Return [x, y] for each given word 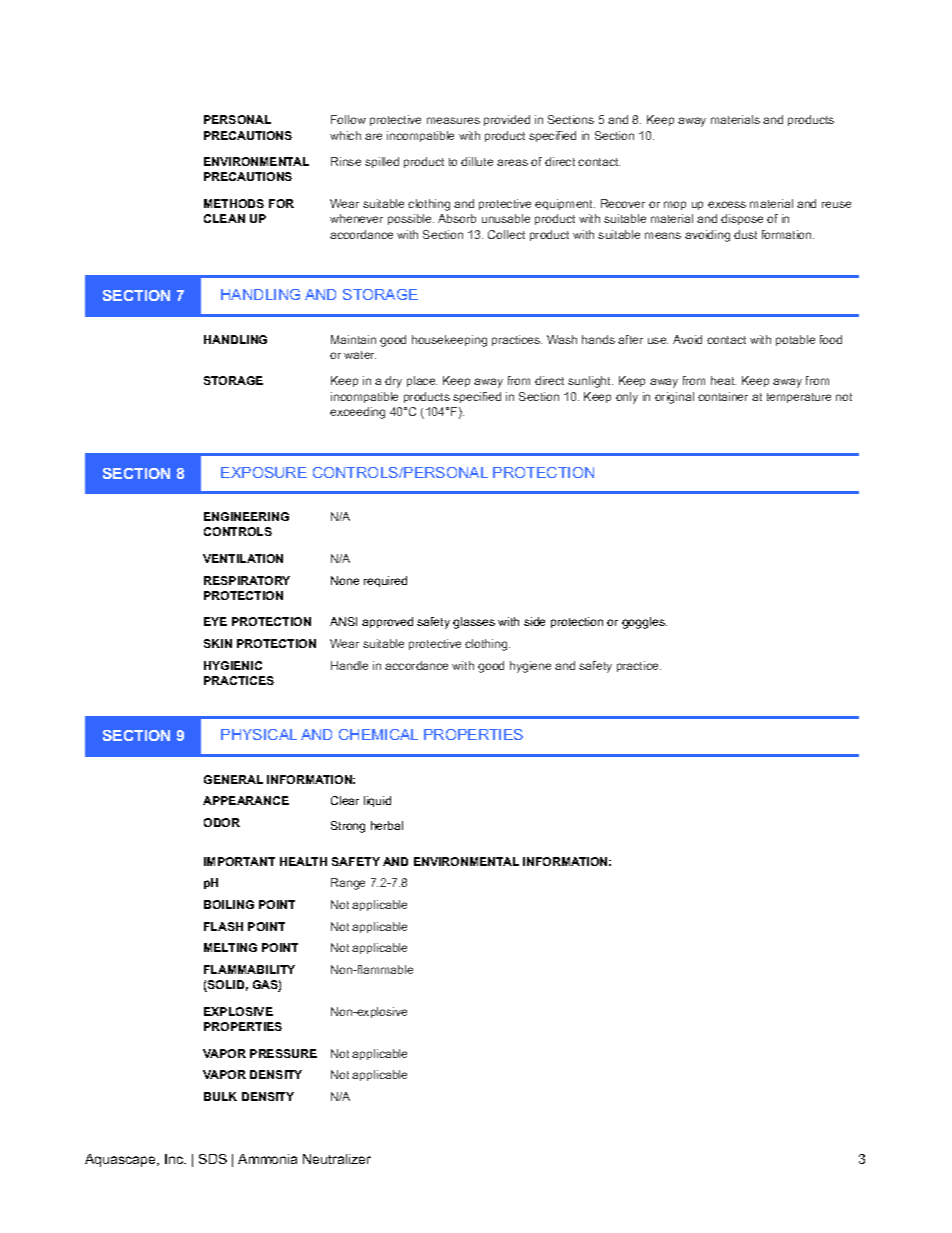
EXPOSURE [264, 472]
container [723, 396]
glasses [474, 623]
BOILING [229, 904]
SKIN [218, 643]
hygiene [530, 667]
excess [727, 204]
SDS [213, 1159]
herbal [387, 825]
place [422, 381]
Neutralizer [337, 1159]
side [534, 621]
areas [512, 162]
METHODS [234, 203]
